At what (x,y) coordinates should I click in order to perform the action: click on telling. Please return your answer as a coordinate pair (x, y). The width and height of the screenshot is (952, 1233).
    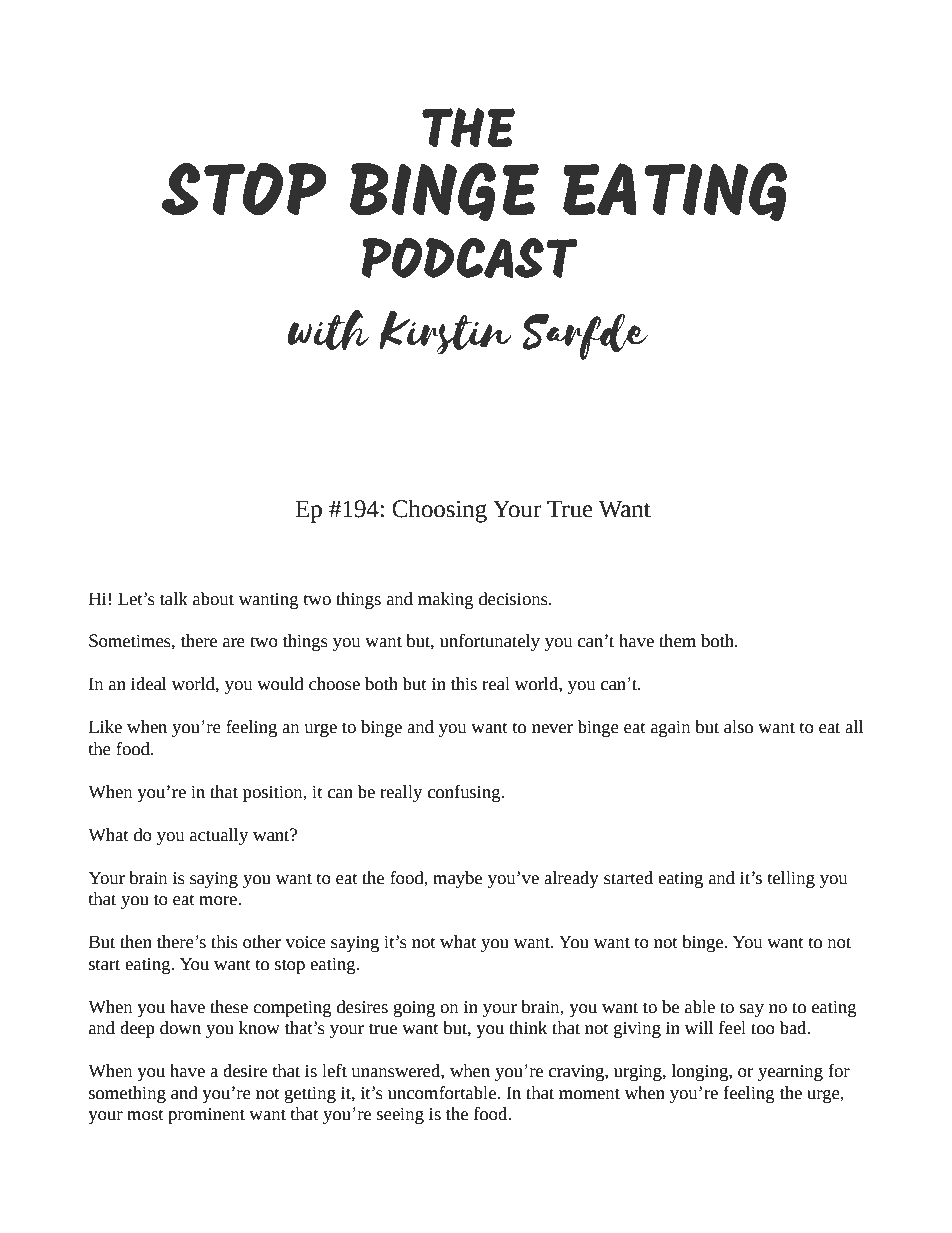
    Looking at the image, I should click on (791, 879).
